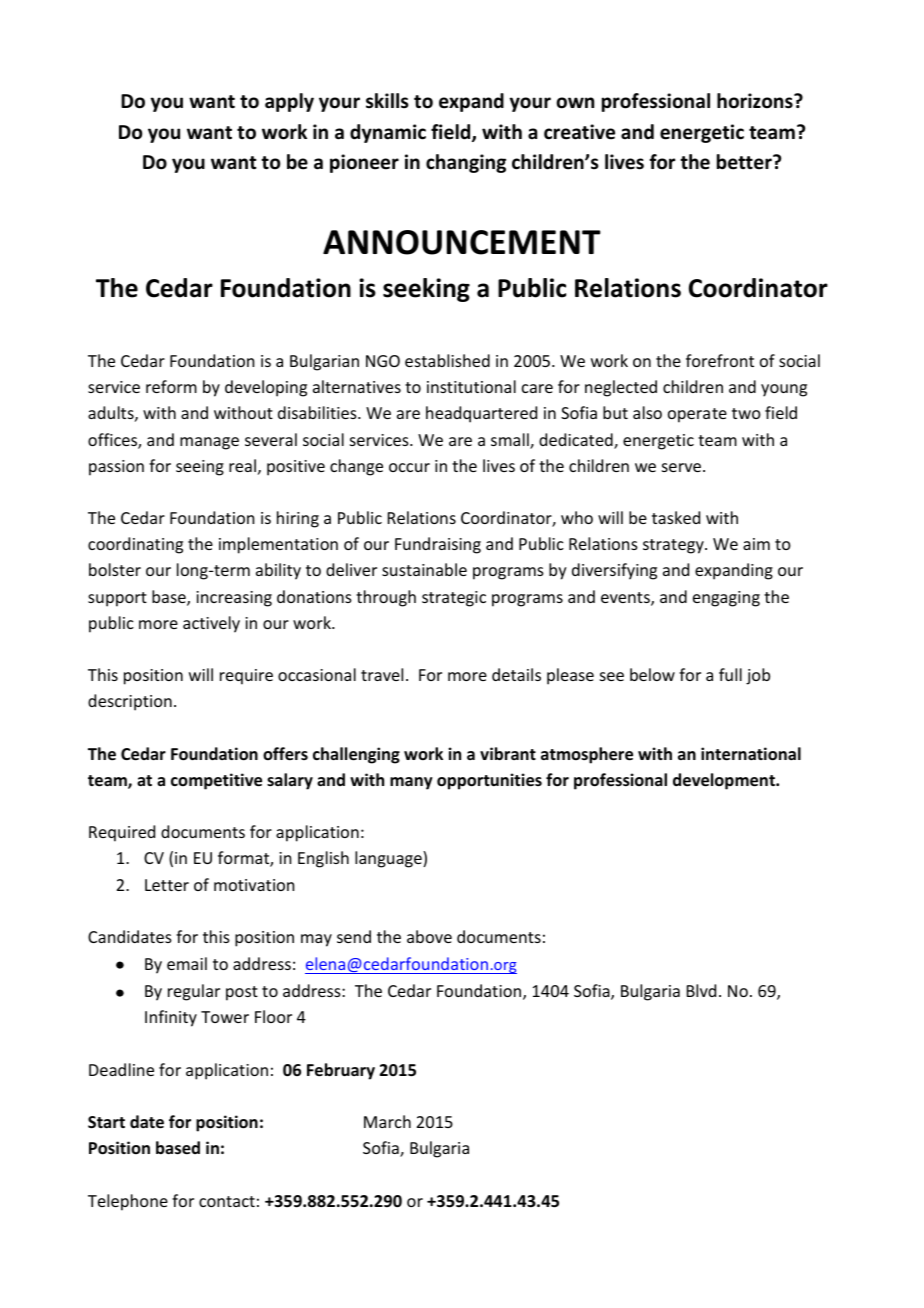  What do you see at coordinates (227, 1201) in the screenshot?
I see `contact` at bounding box center [227, 1201].
